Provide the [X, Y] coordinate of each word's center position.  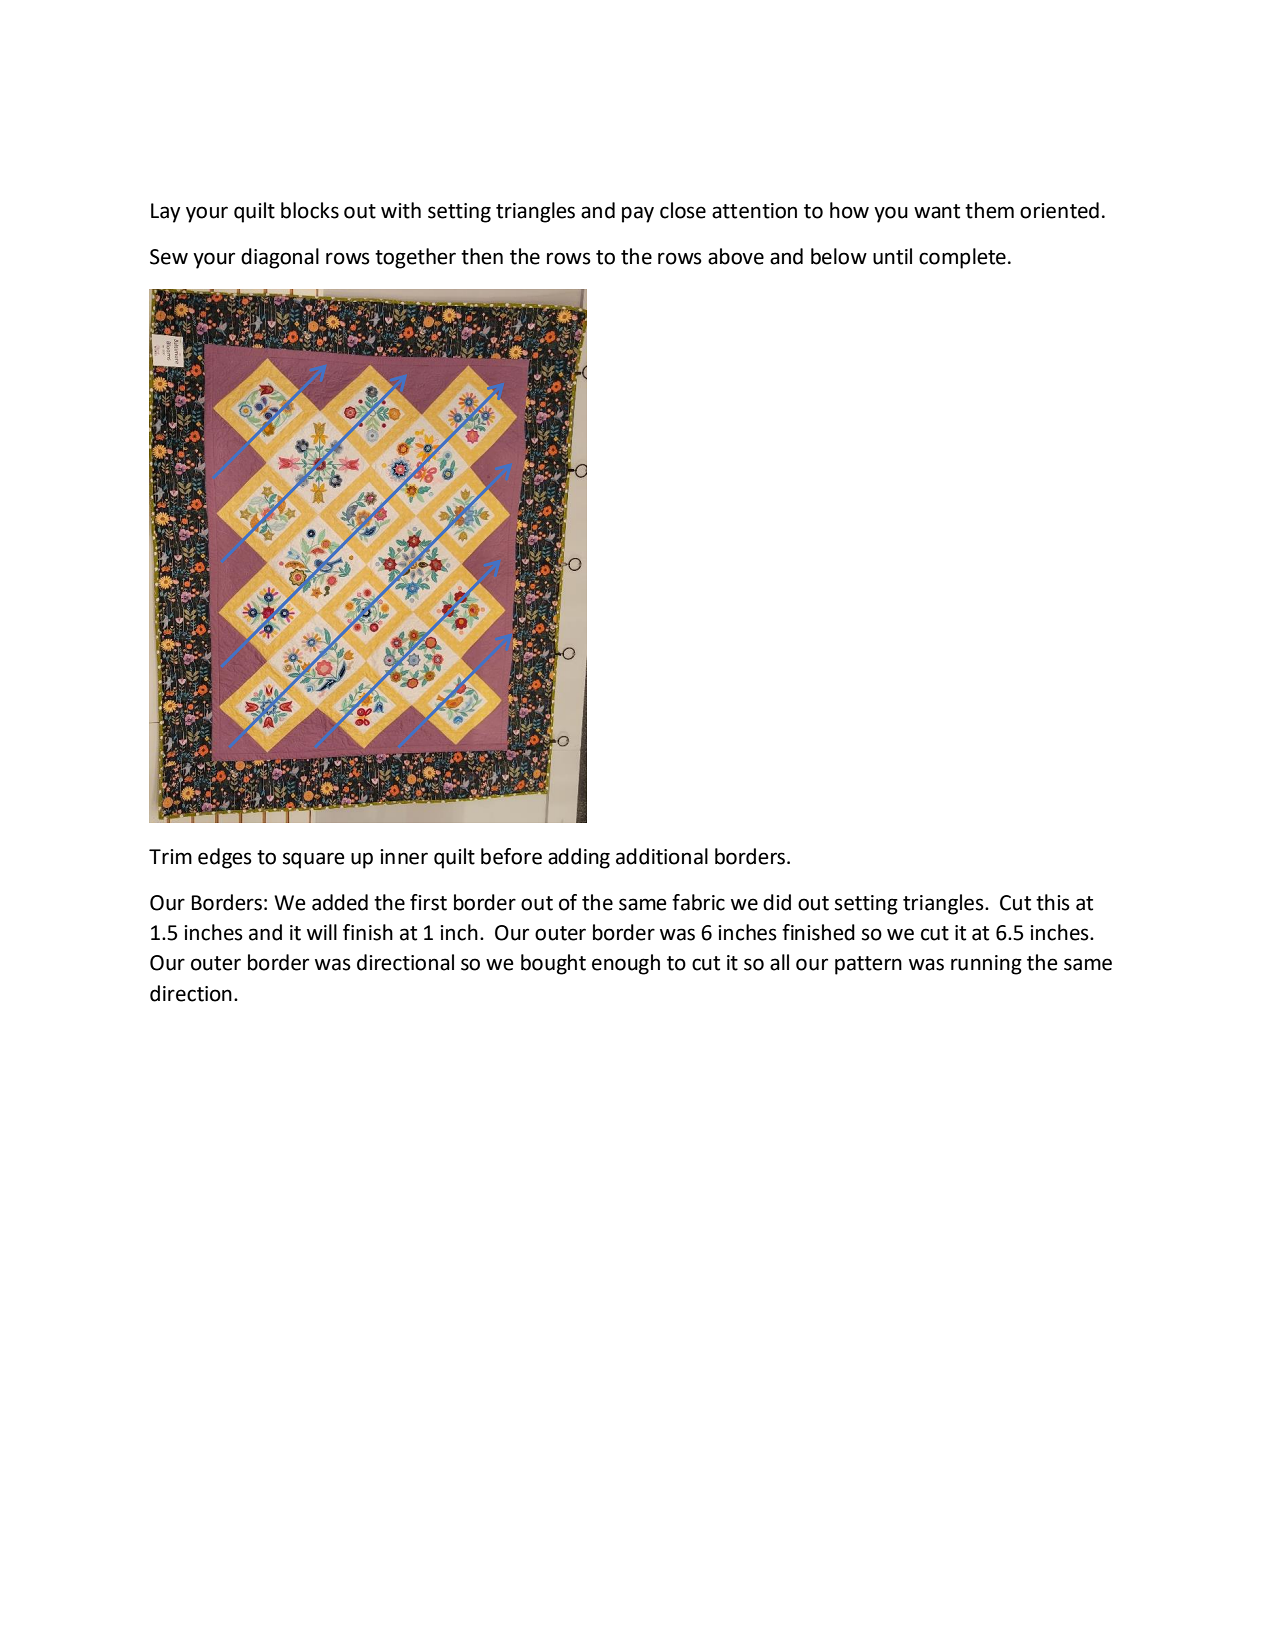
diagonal [280, 258]
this [1053, 902]
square [314, 860]
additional [662, 856]
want [937, 211]
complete [962, 258]
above [736, 256]
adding [579, 858]
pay [638, 214]
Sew [169, 257]
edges [225, 858]
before [511, 856]
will [322, 932]
